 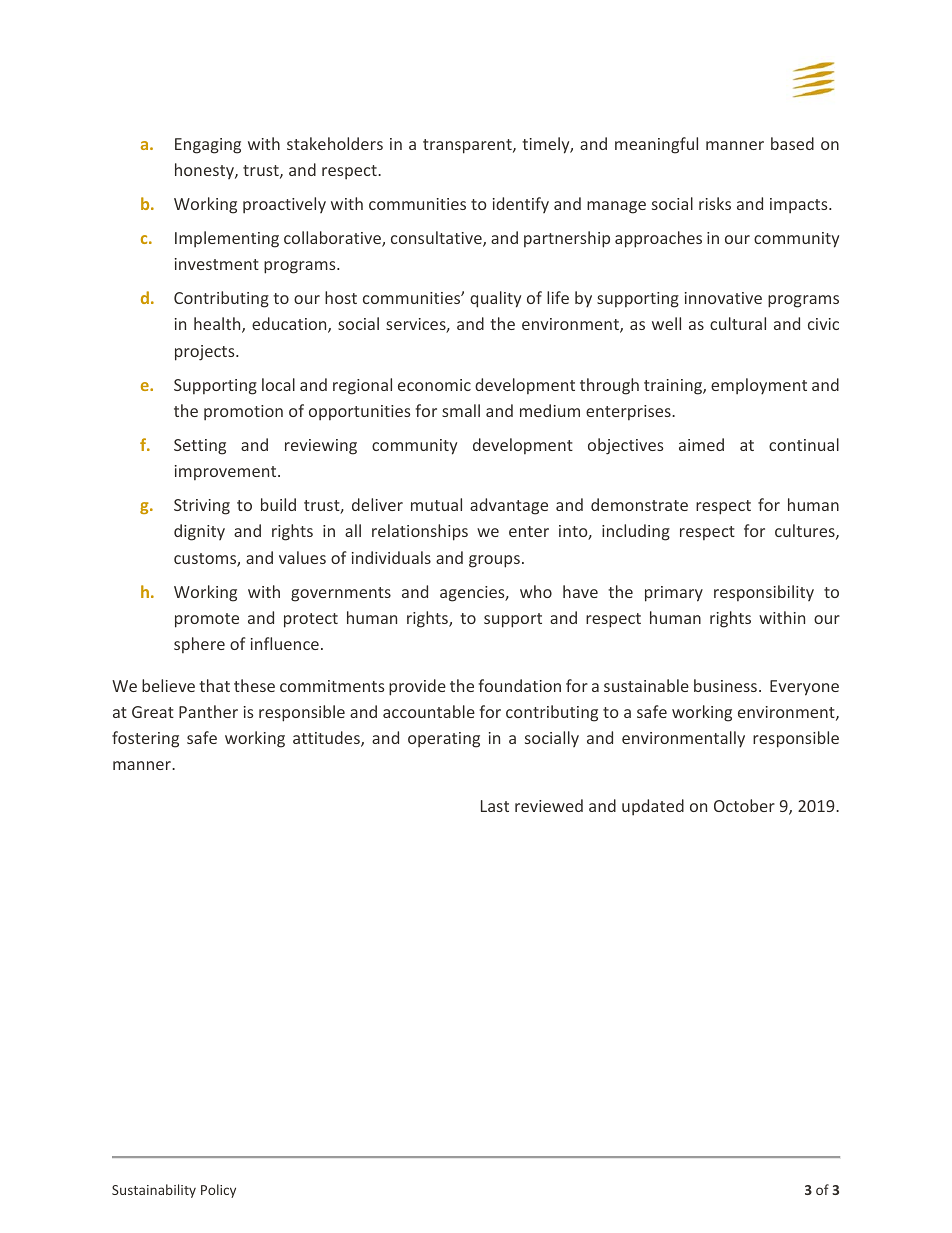 What do you see at coordinates (521, 205) in the document?
I see `identify` at bounding box center [521, 205].
